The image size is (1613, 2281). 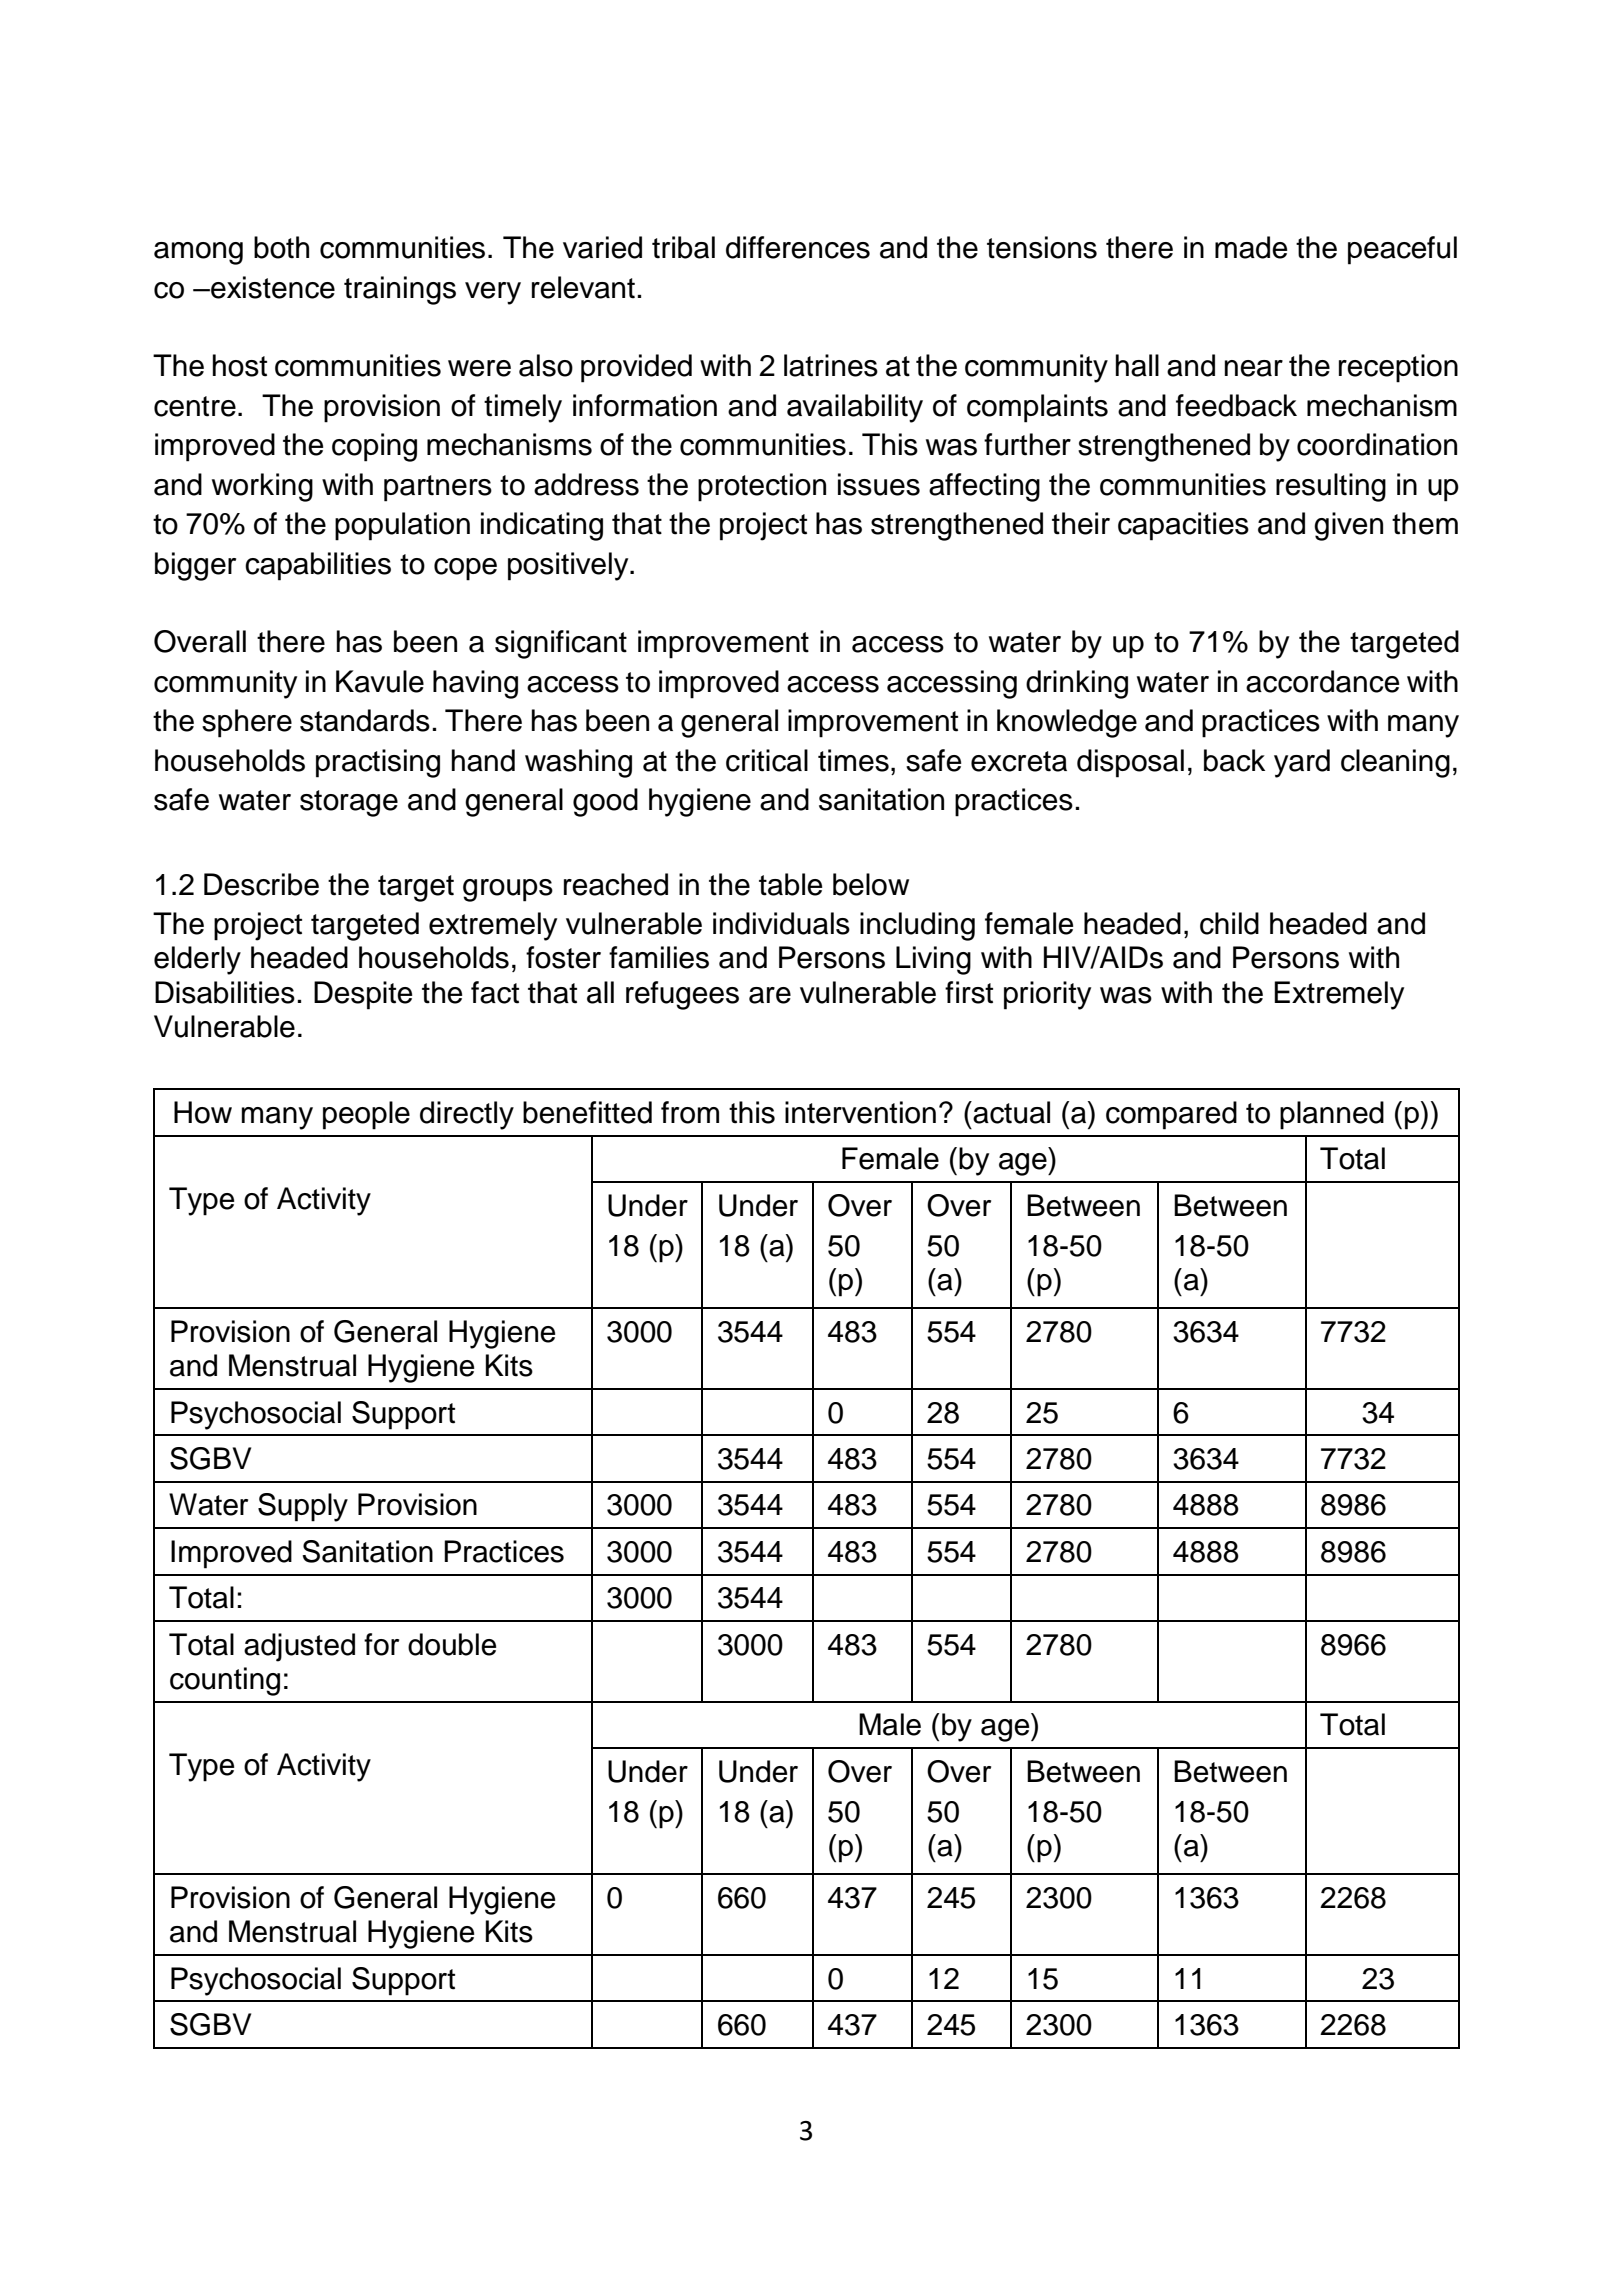 I want to click on differences, so click(x=798, y=247).
